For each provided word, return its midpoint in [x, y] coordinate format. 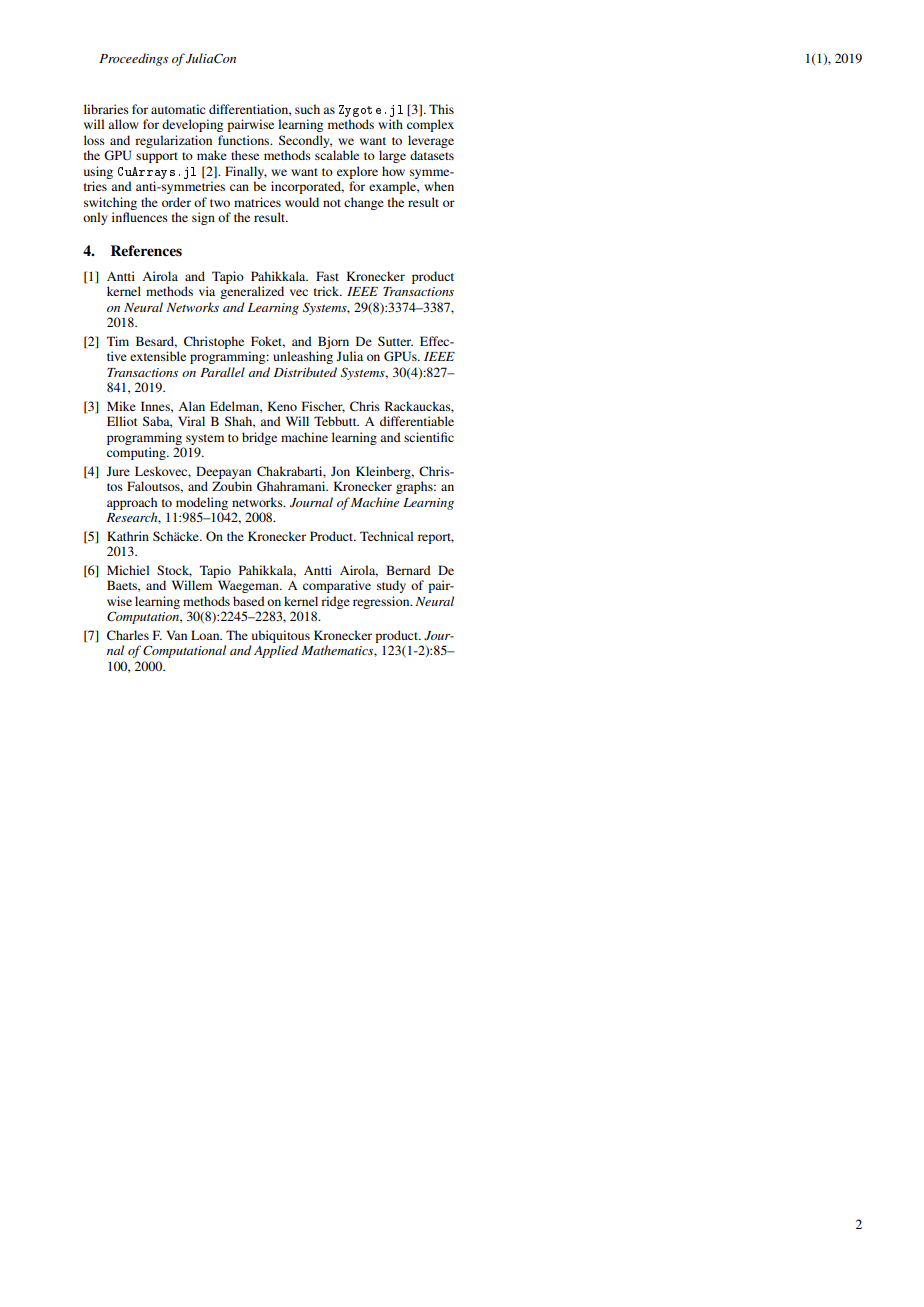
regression [382, 602]
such [307, 109]
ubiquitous [281, 636]
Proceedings [133, 59]
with [390, 124]
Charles [128, 635]
